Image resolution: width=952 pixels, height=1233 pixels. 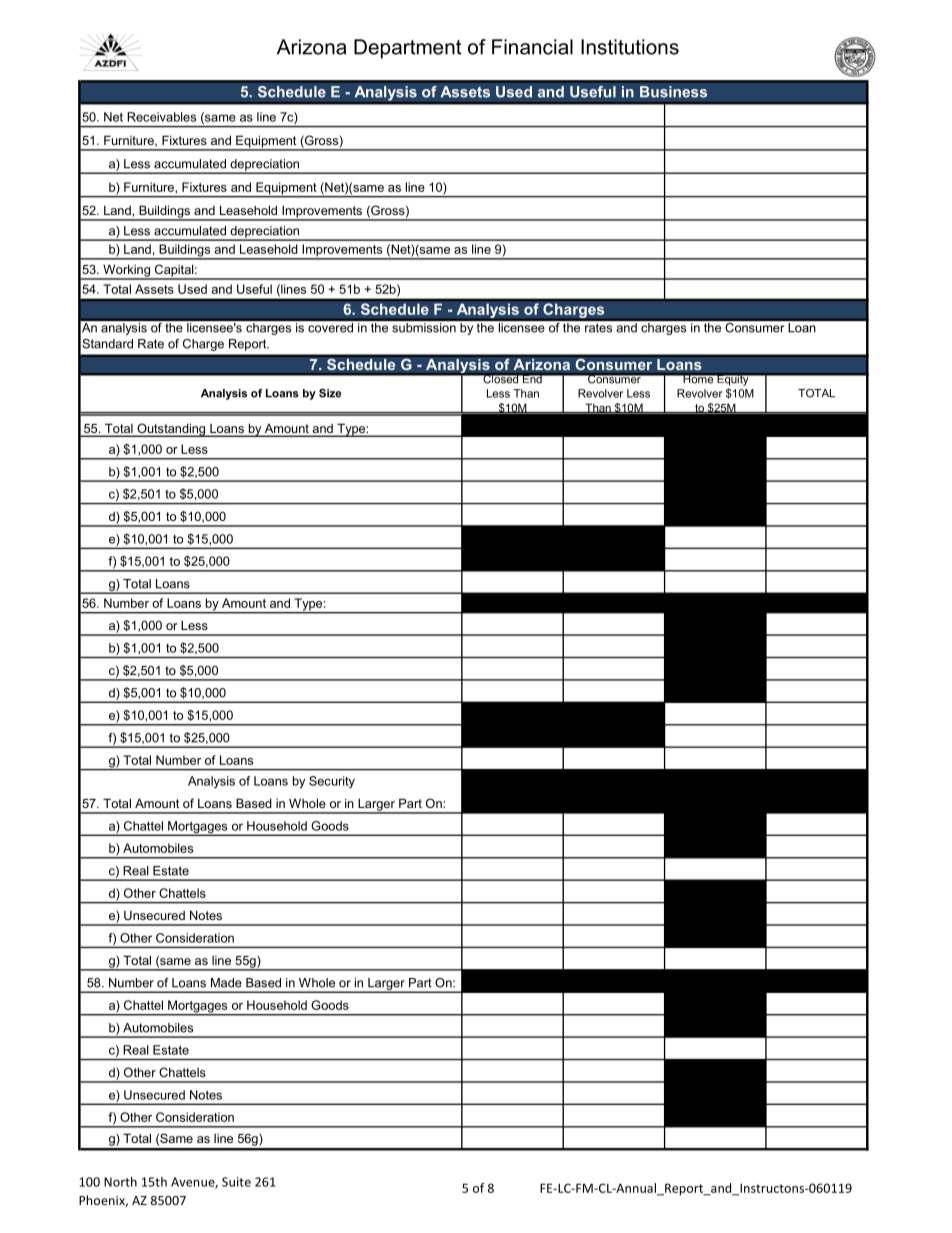 I want to click on Institutions, so click(x=630, y=47).
